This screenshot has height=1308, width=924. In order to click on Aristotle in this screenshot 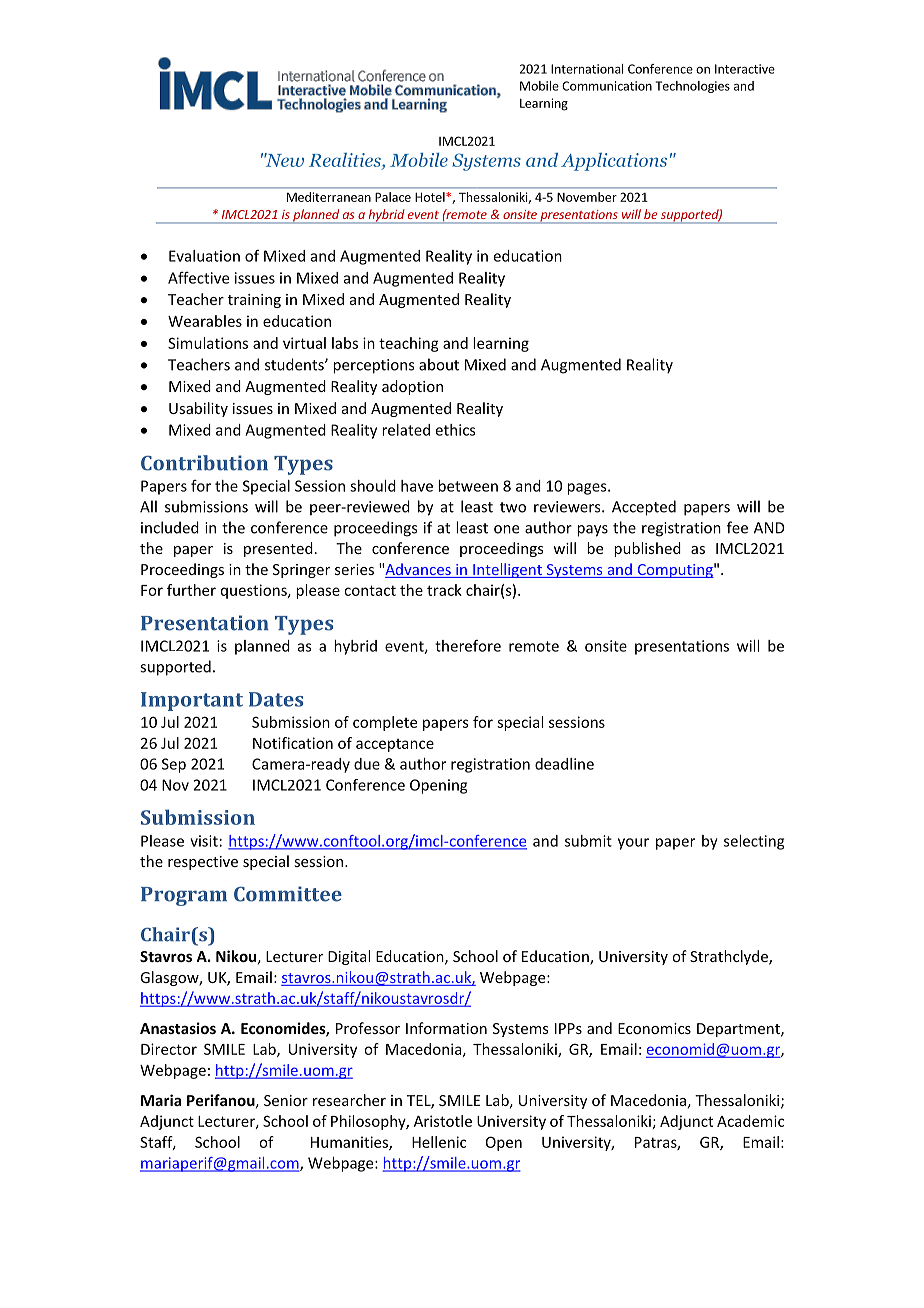, I will do `click(443, 1121)`.
